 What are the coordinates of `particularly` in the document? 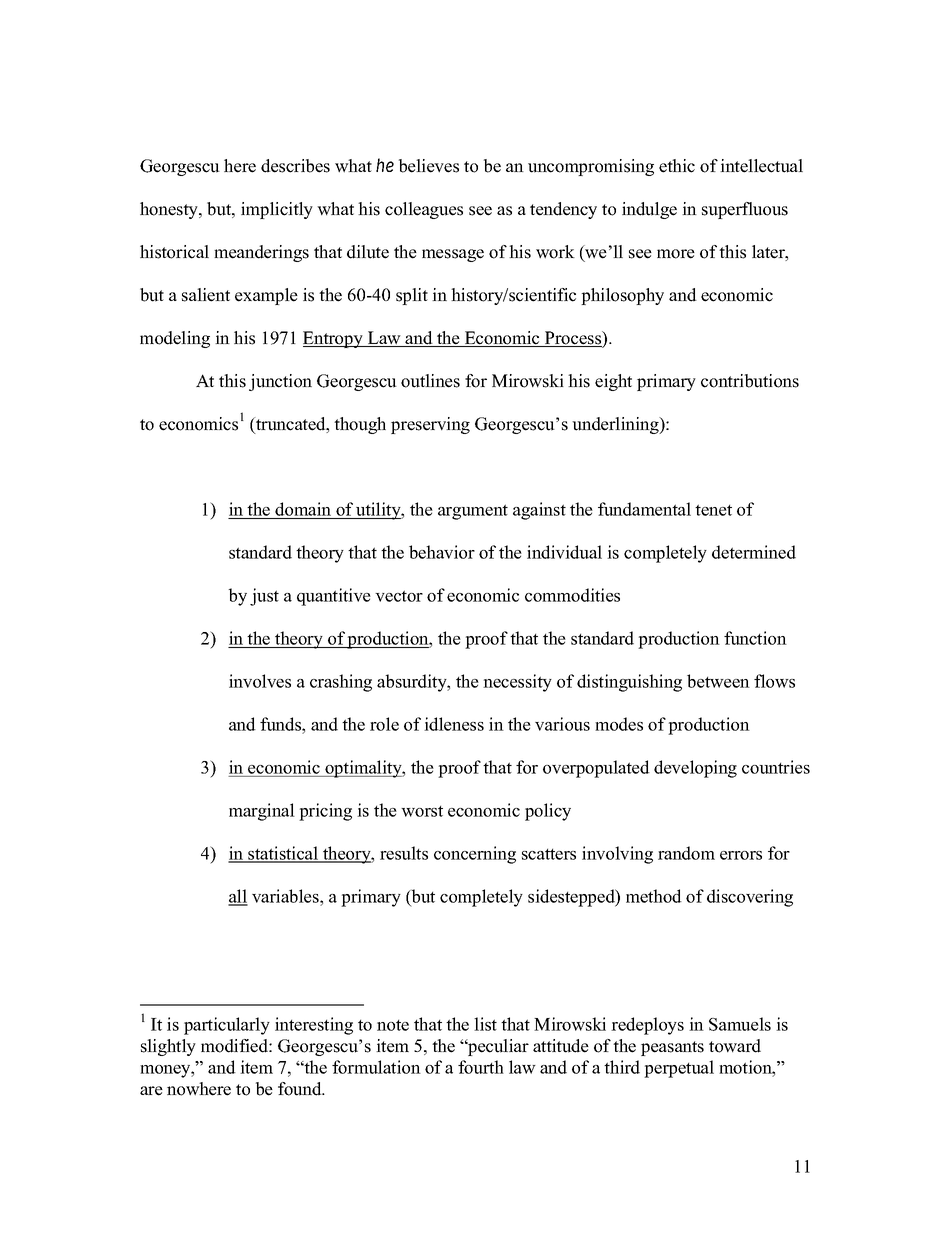 It's located at (227, 1026).
